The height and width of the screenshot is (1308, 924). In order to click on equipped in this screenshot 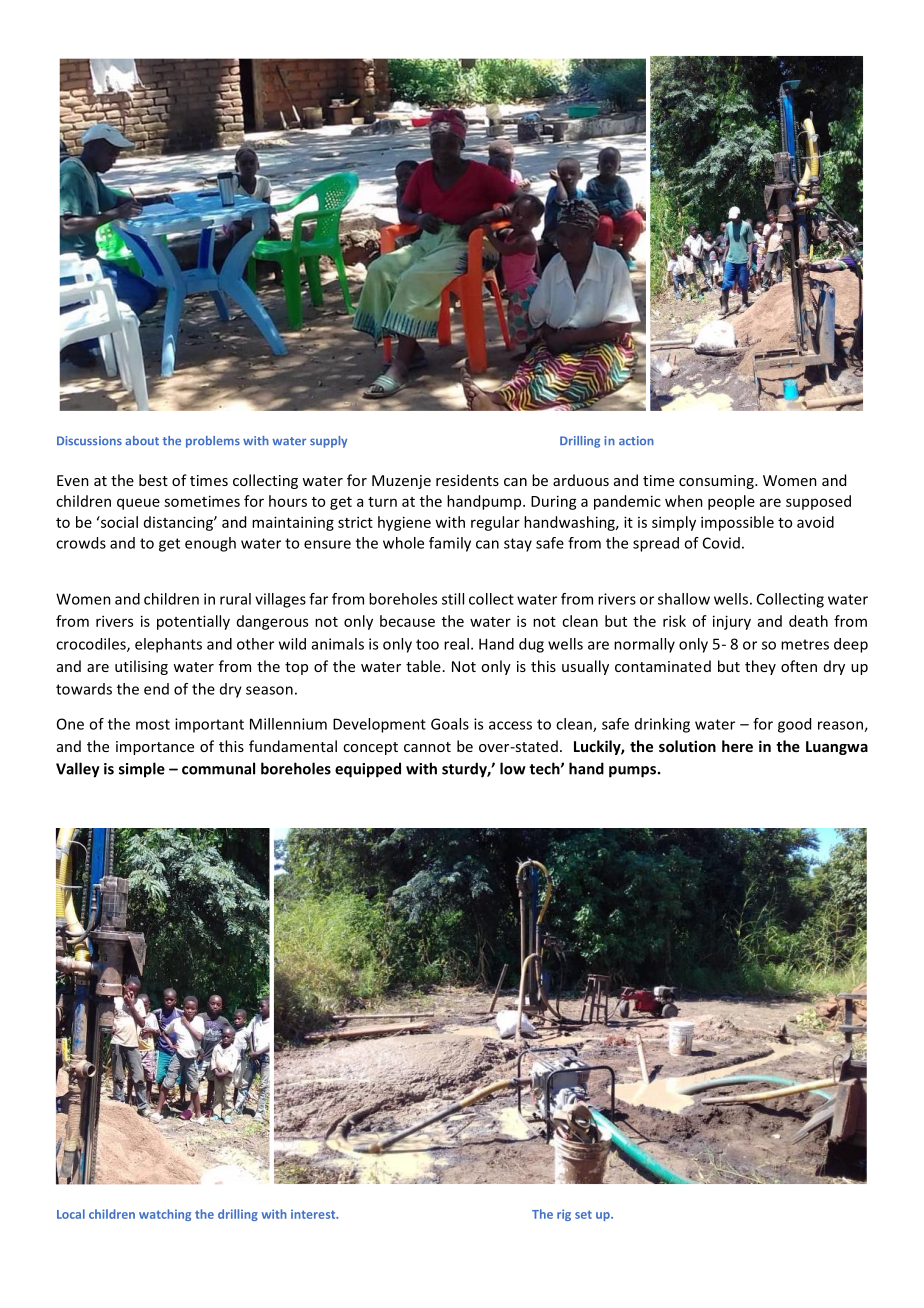, I will do `click(368, 770)`.
